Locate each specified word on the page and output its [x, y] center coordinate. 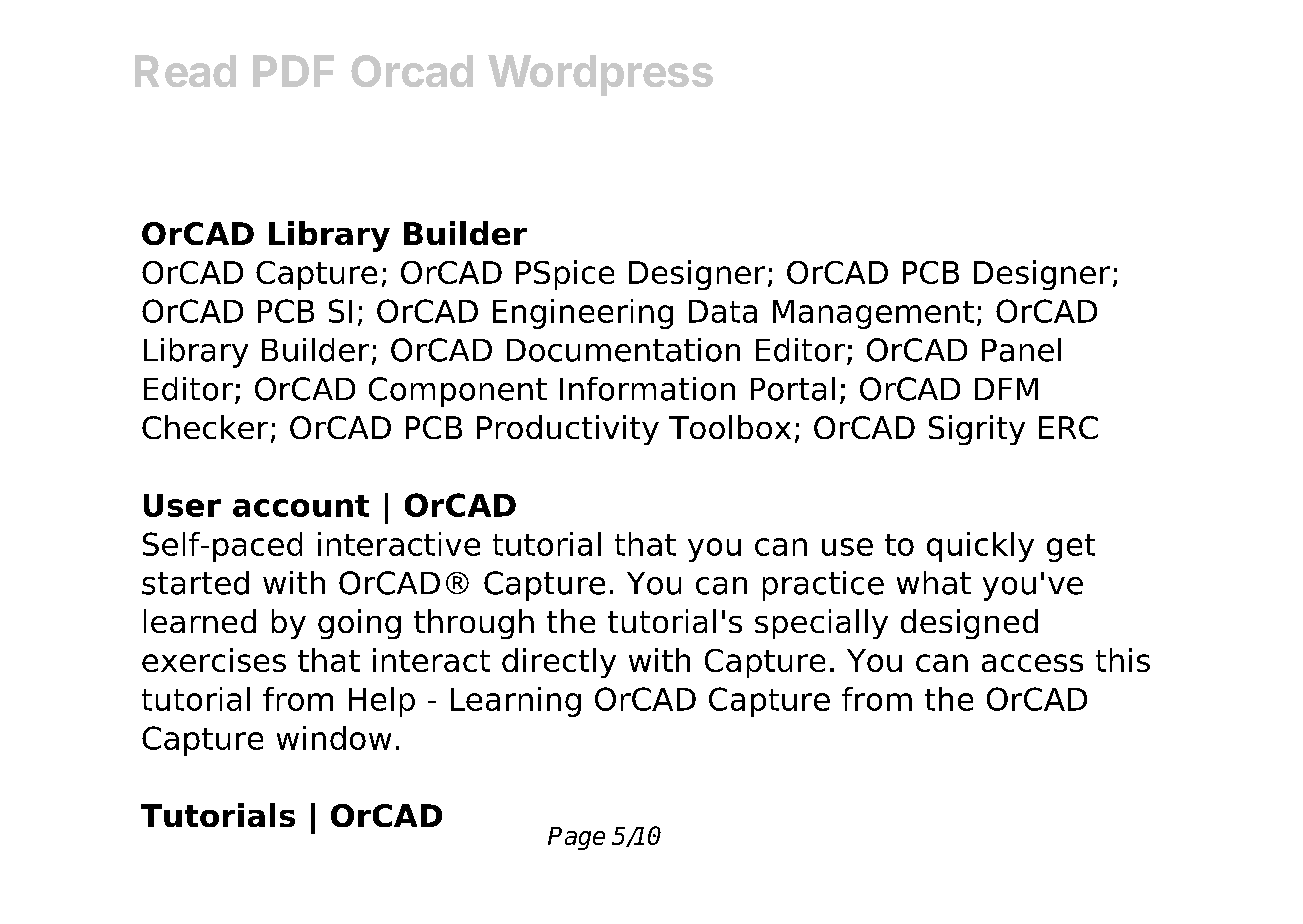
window [334, 738]
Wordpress [600, 75]
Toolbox [730, 427]
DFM [1006, 389]
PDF [293, 71]
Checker [205, 427]
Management [873, 314]
